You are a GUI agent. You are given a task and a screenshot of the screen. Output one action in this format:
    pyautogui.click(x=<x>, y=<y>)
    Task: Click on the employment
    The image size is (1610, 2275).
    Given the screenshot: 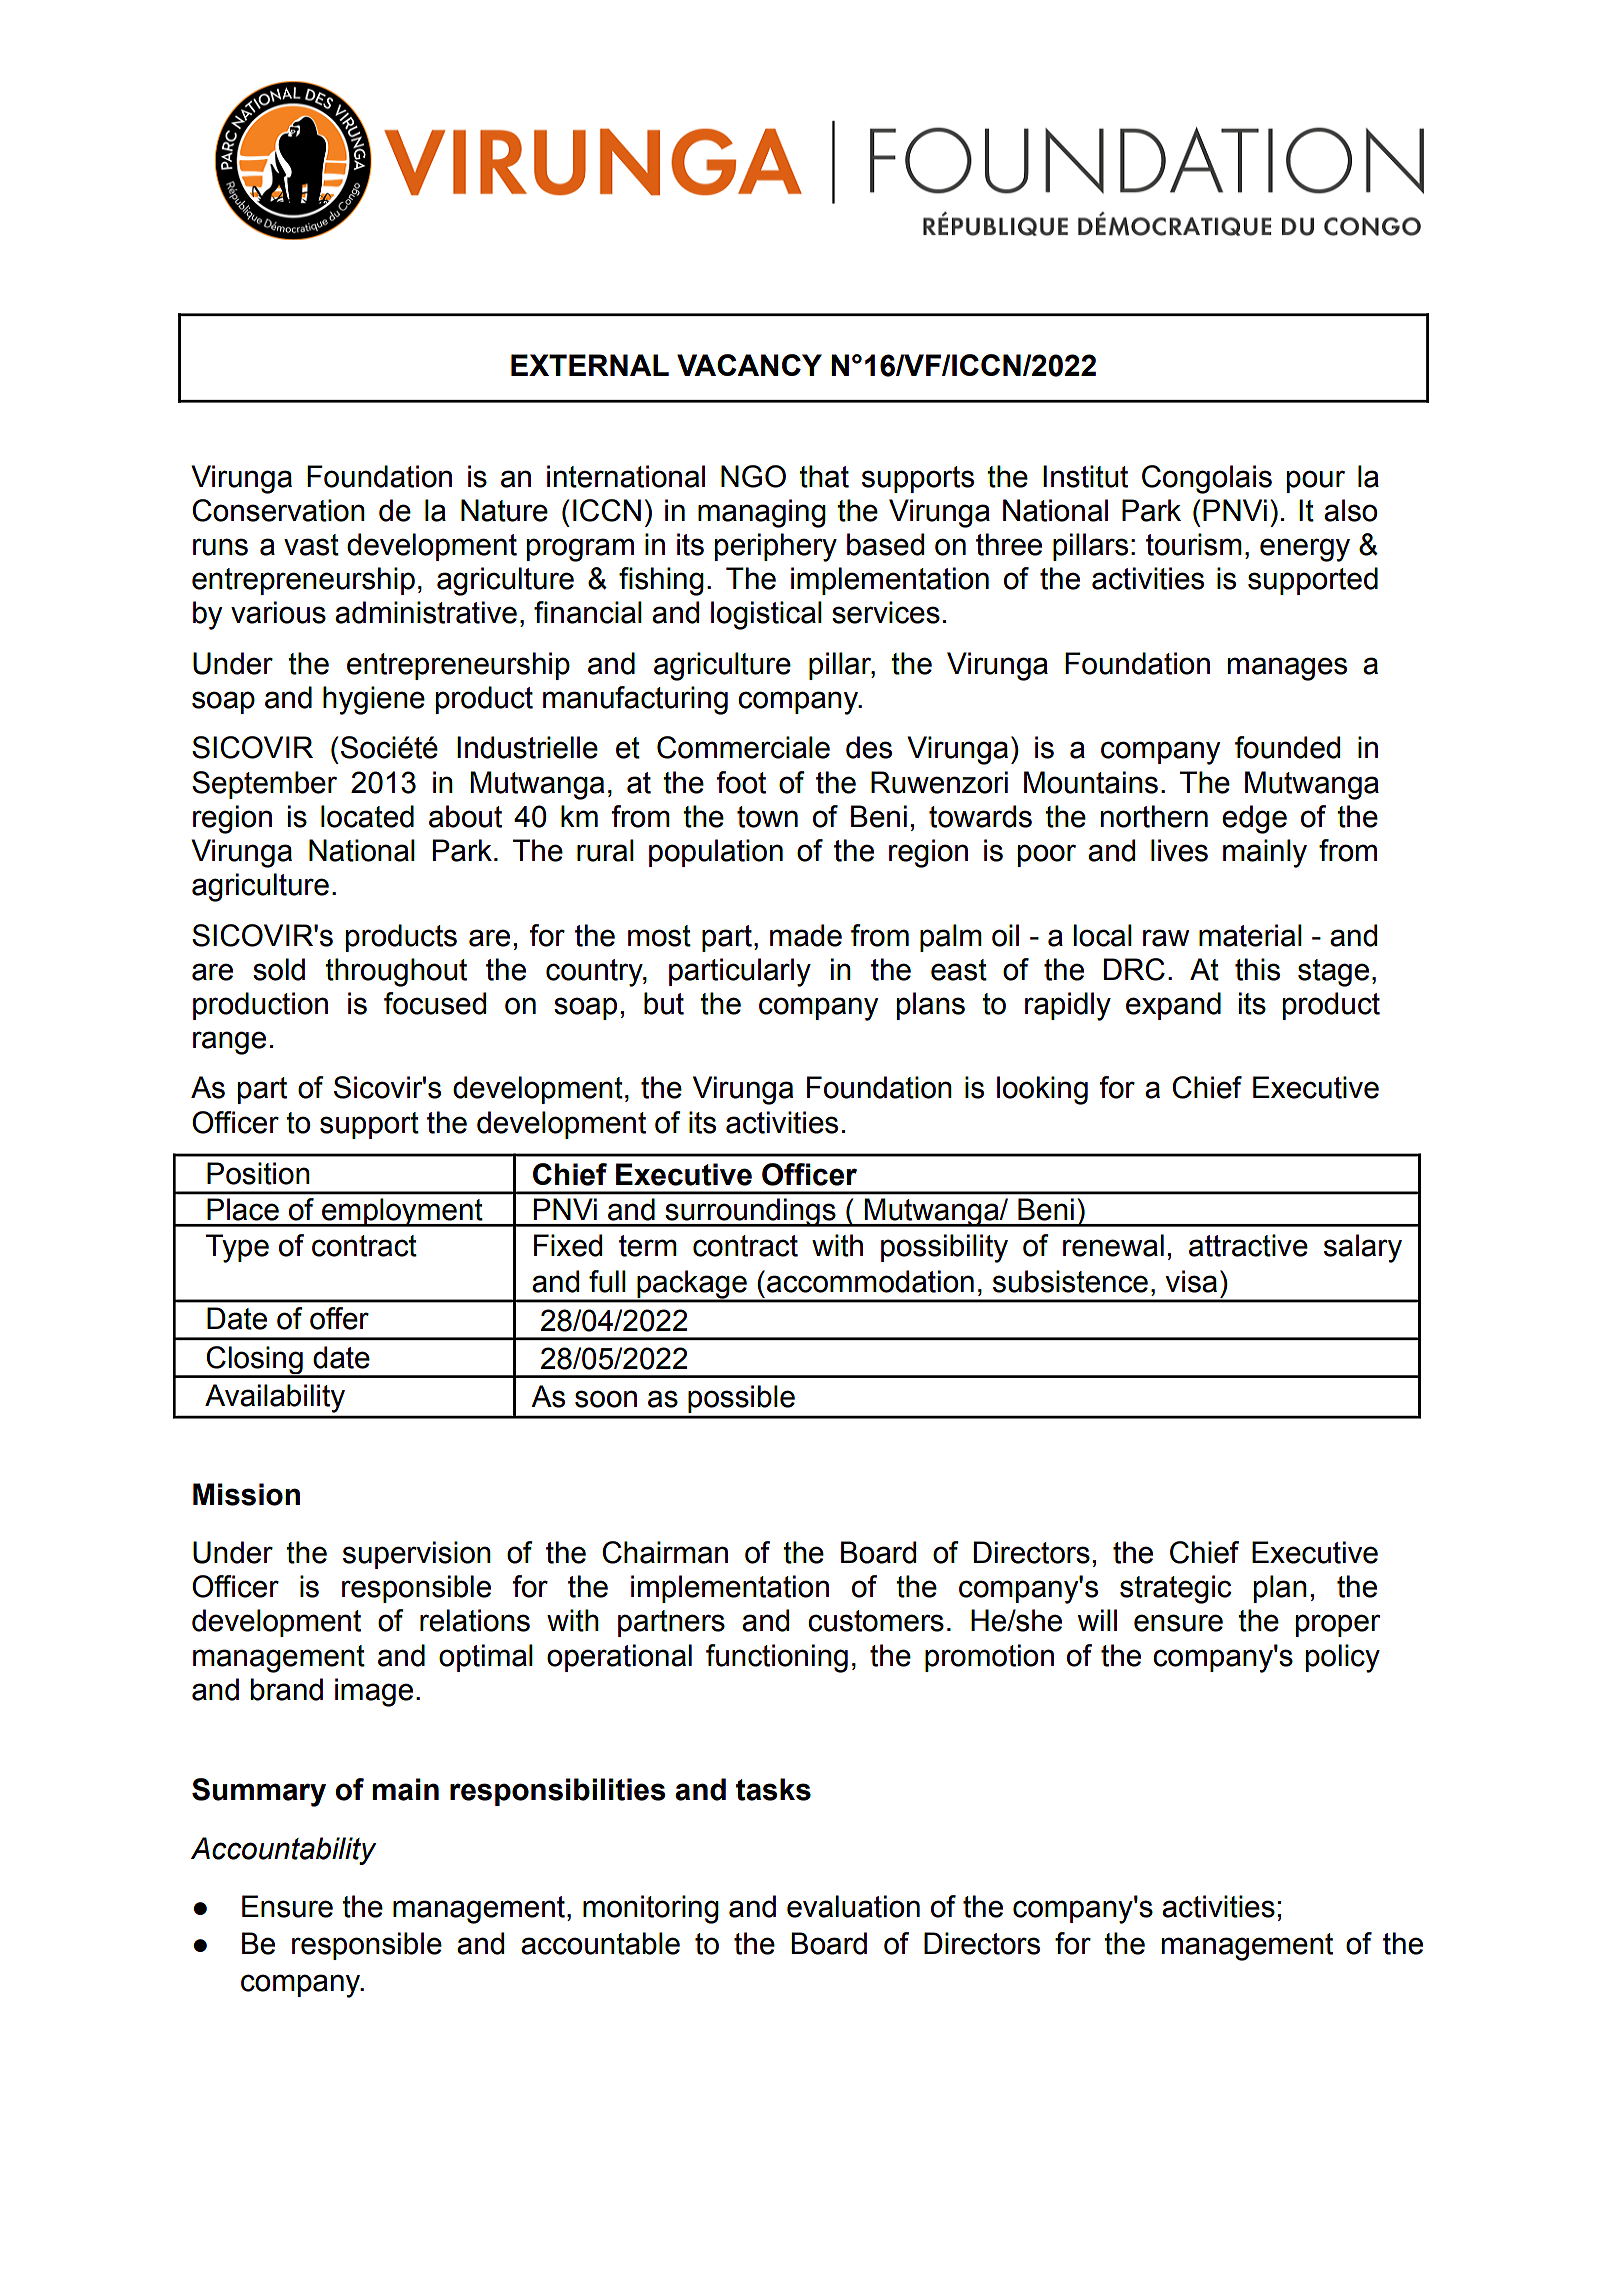 What is the action you would take?
    pyautogui.click(x=402, y=1212)
